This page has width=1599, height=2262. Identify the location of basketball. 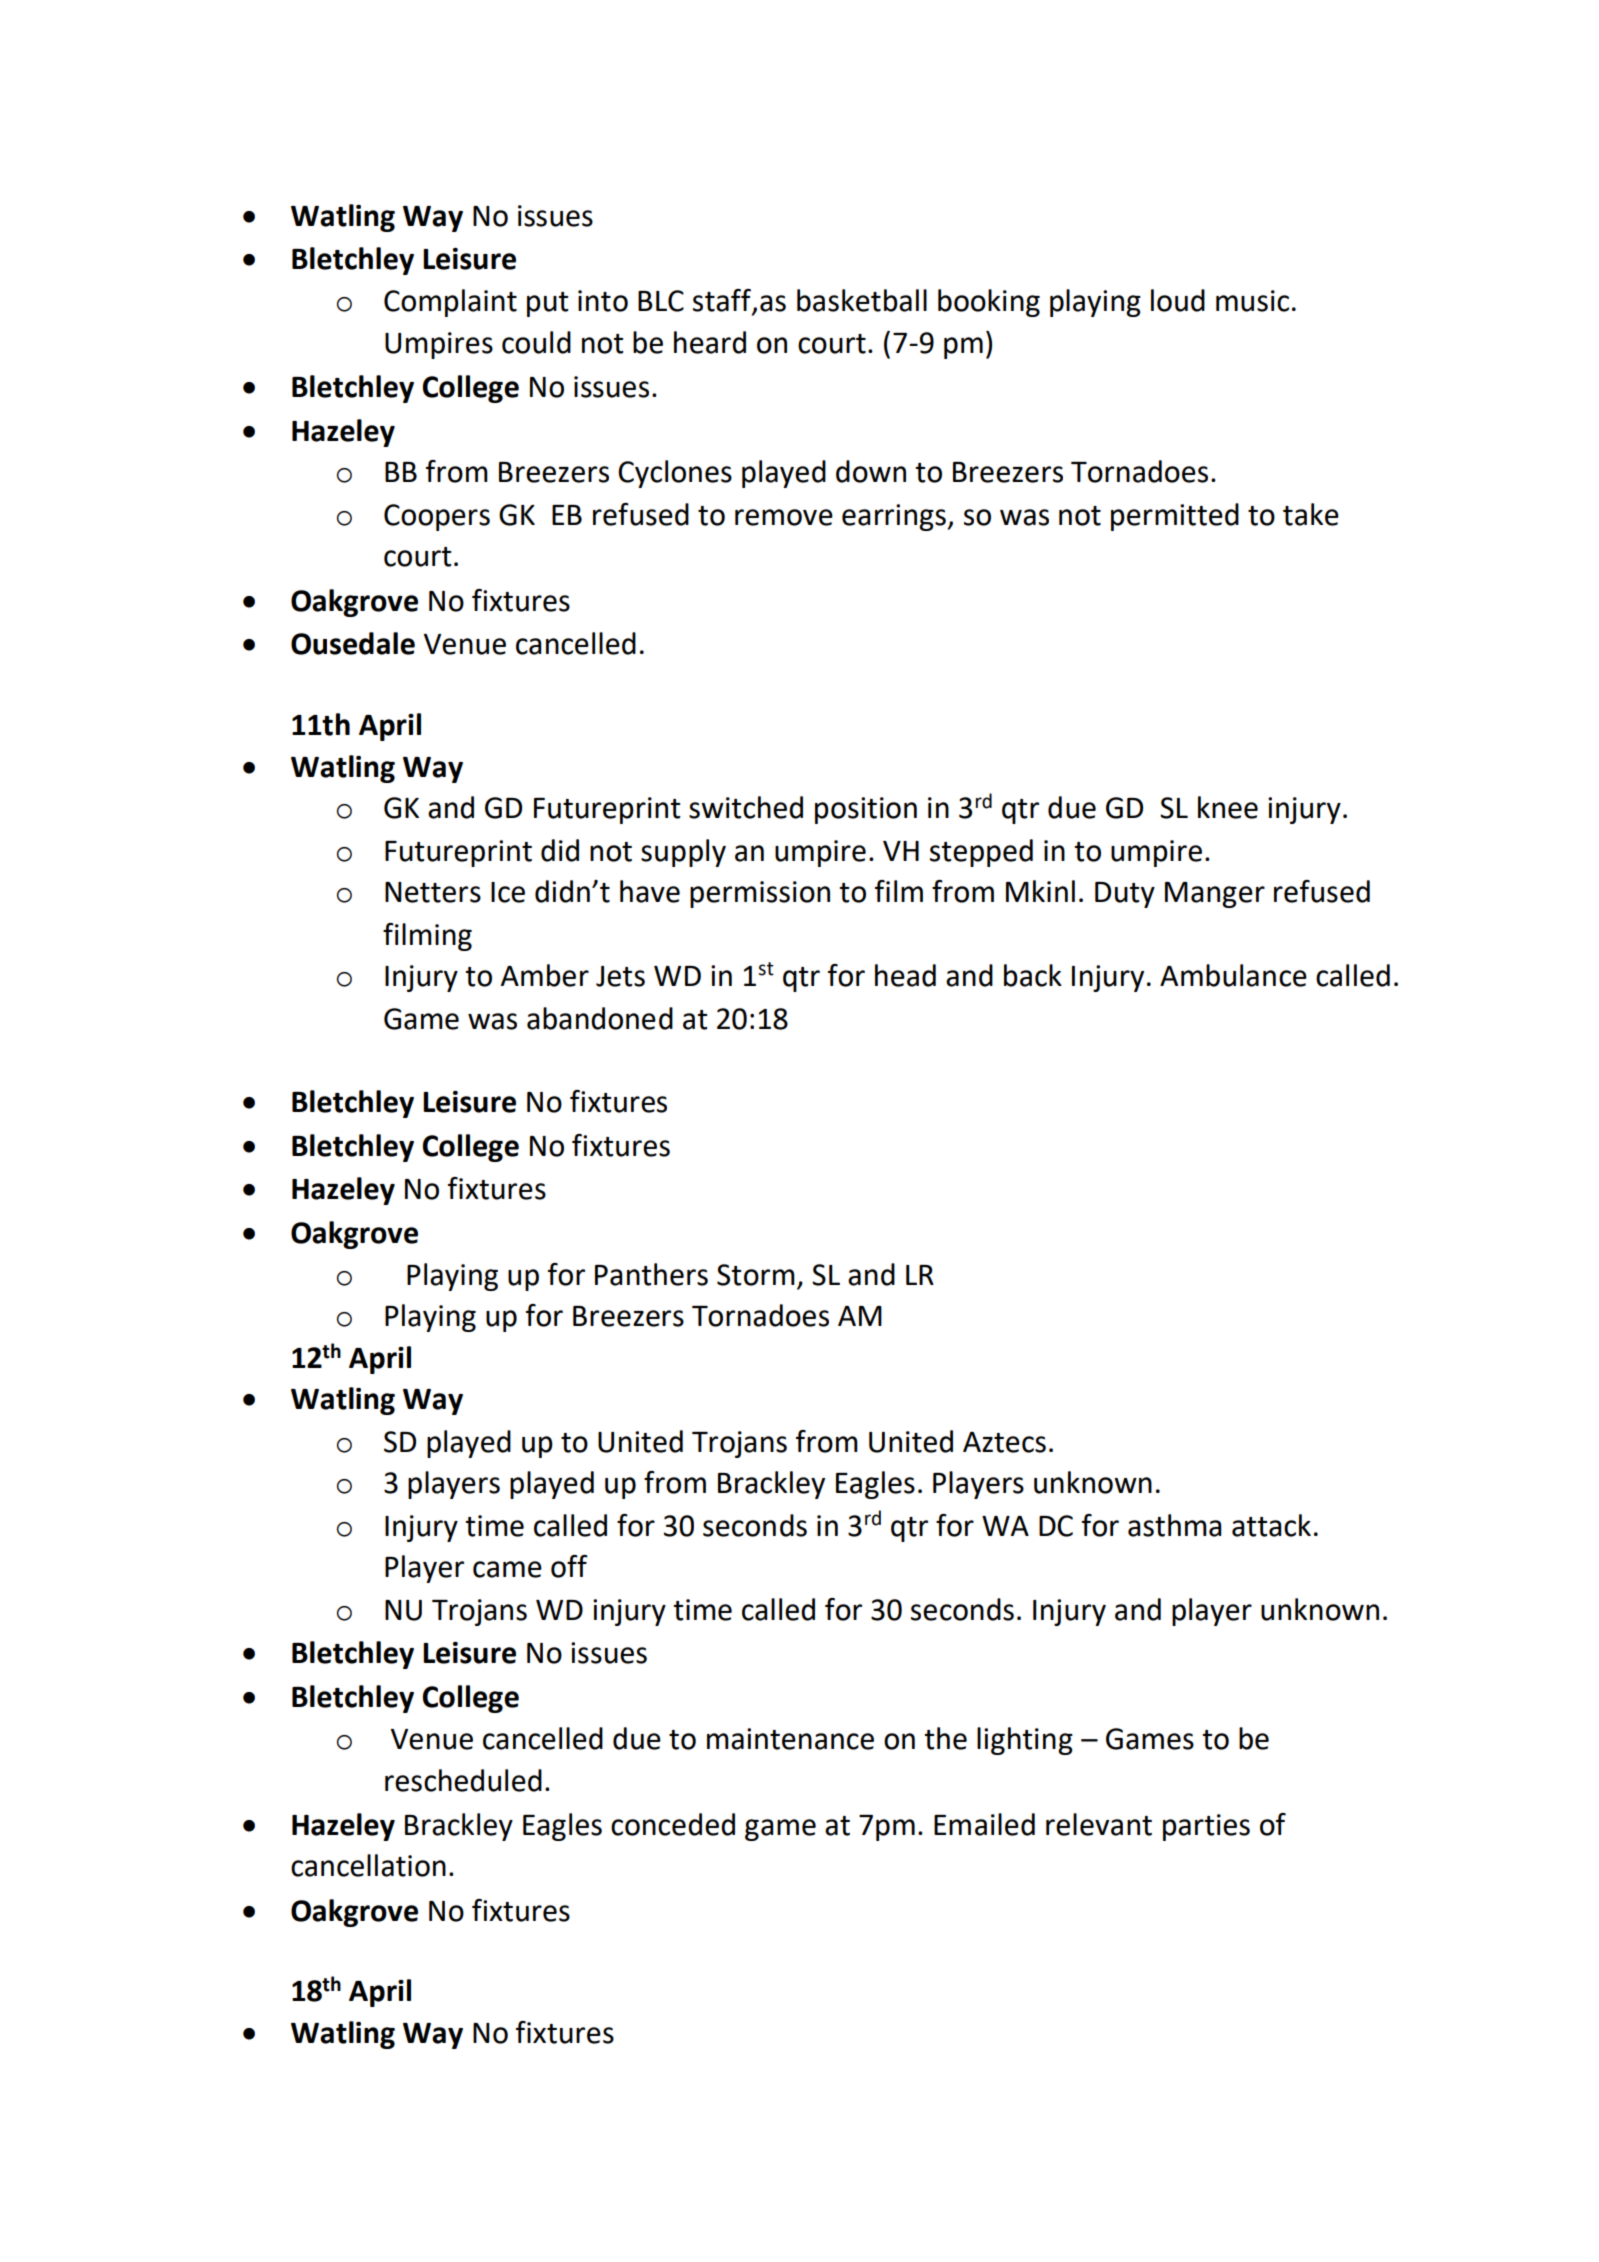
(862, 300).
